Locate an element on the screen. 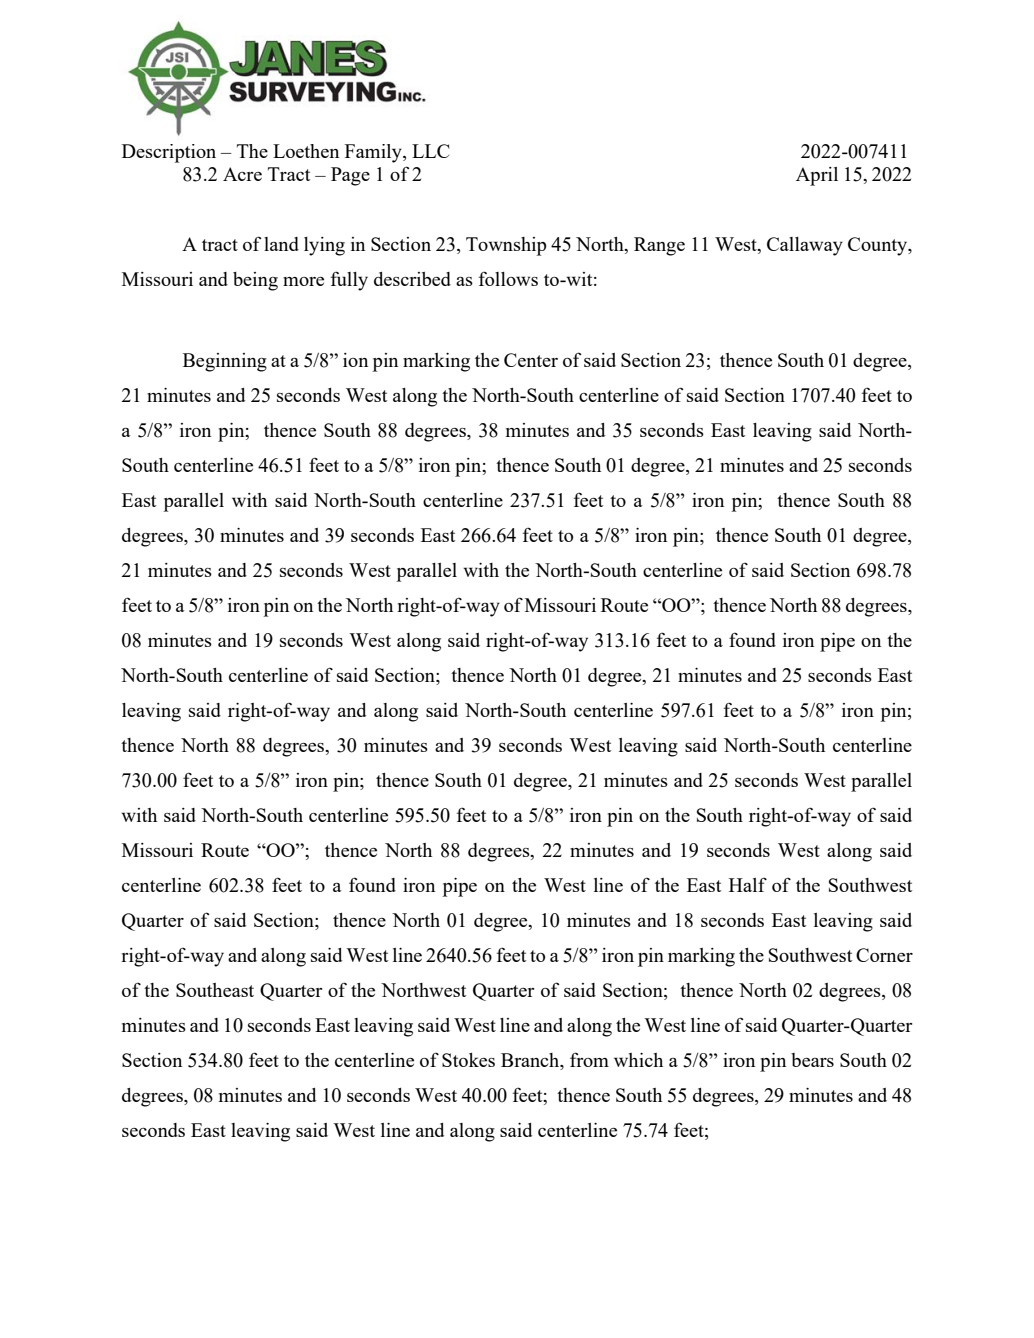 Image resolution: width=1034 pixels, height=1338 pixels. Corner is located at coordinates (884, 955).
